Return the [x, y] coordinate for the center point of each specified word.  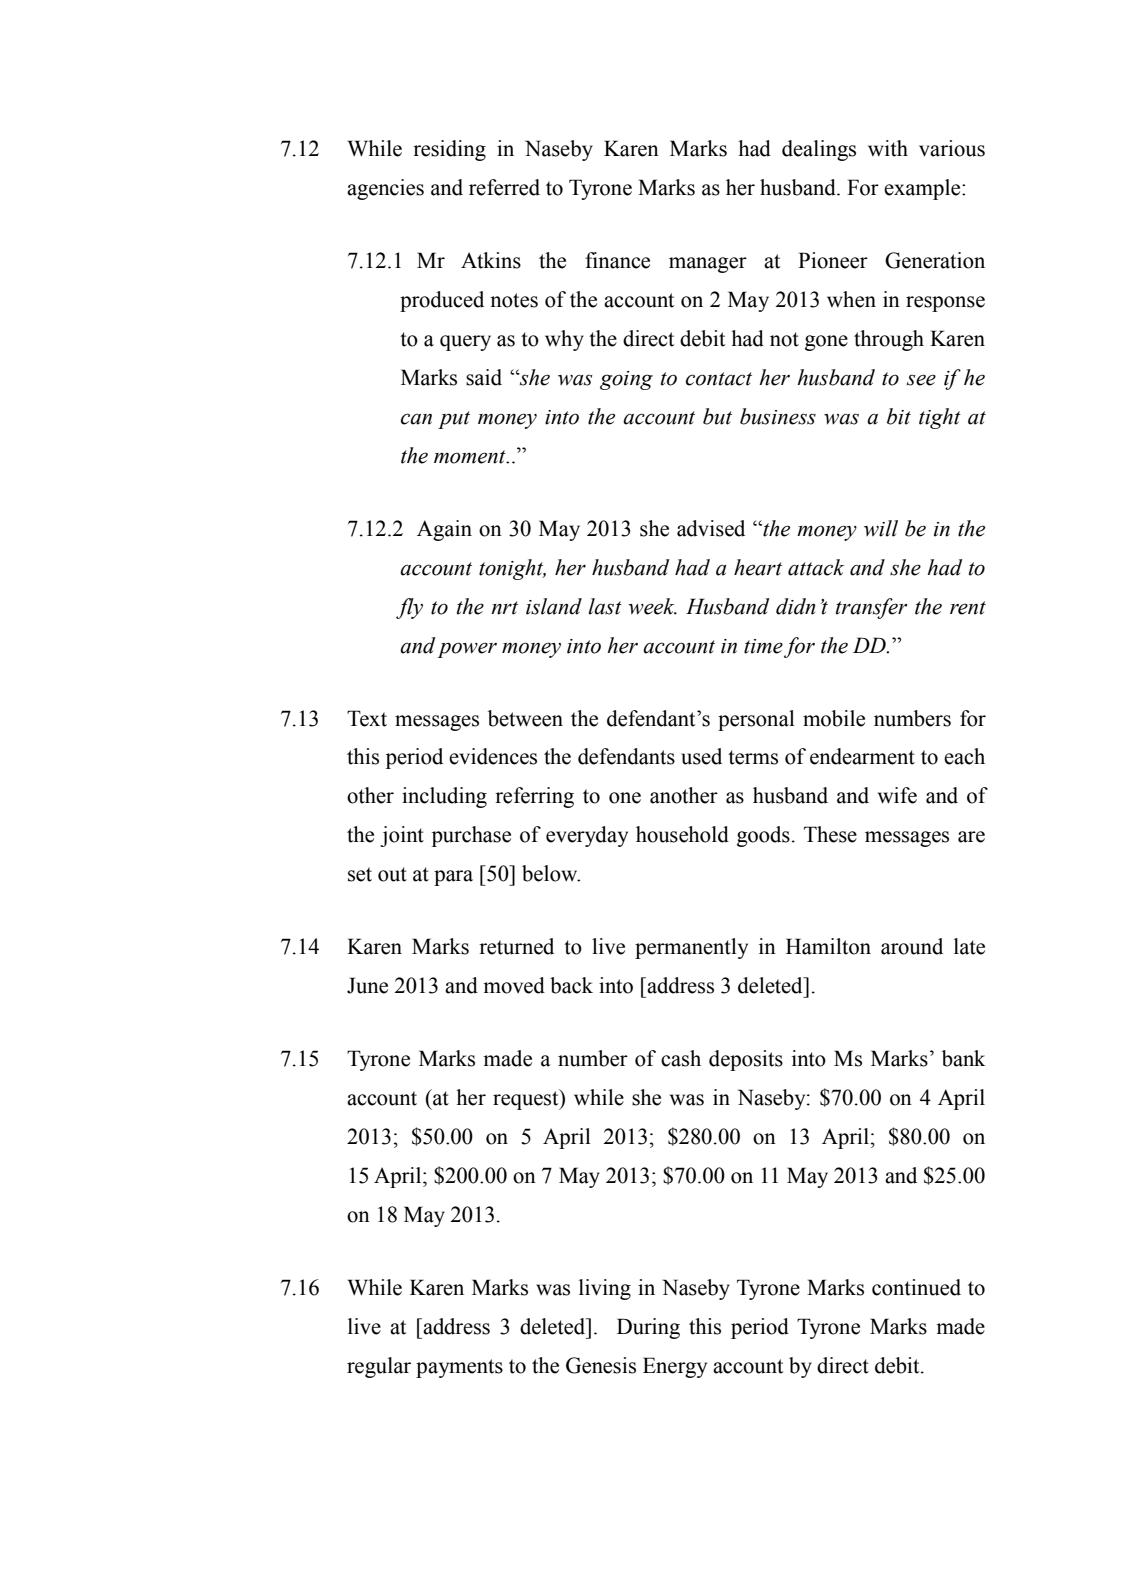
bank [963, 1058]
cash [681, 1058]
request [527, 1099]
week [652, 606]
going [626, 380]
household [682, 834]
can [416, 419]
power [467, 650]
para [453, 878]
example [923, 189]
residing [449, 150]
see [921, 380]
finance [617, 260]
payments [459, 1368]
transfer [872, 608]
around [912, 946]
